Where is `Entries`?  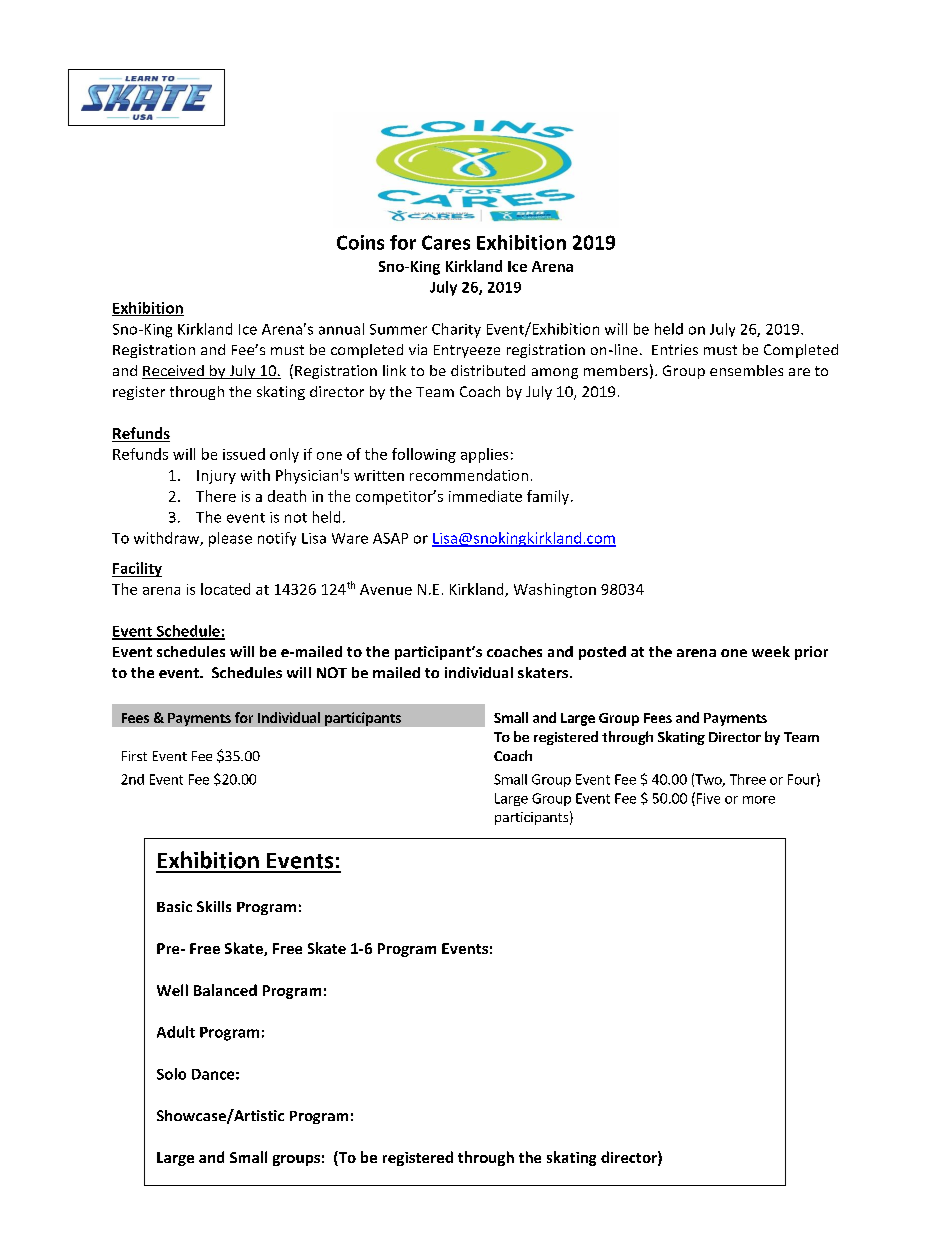 Entries is located at coordinates (675, 349).
